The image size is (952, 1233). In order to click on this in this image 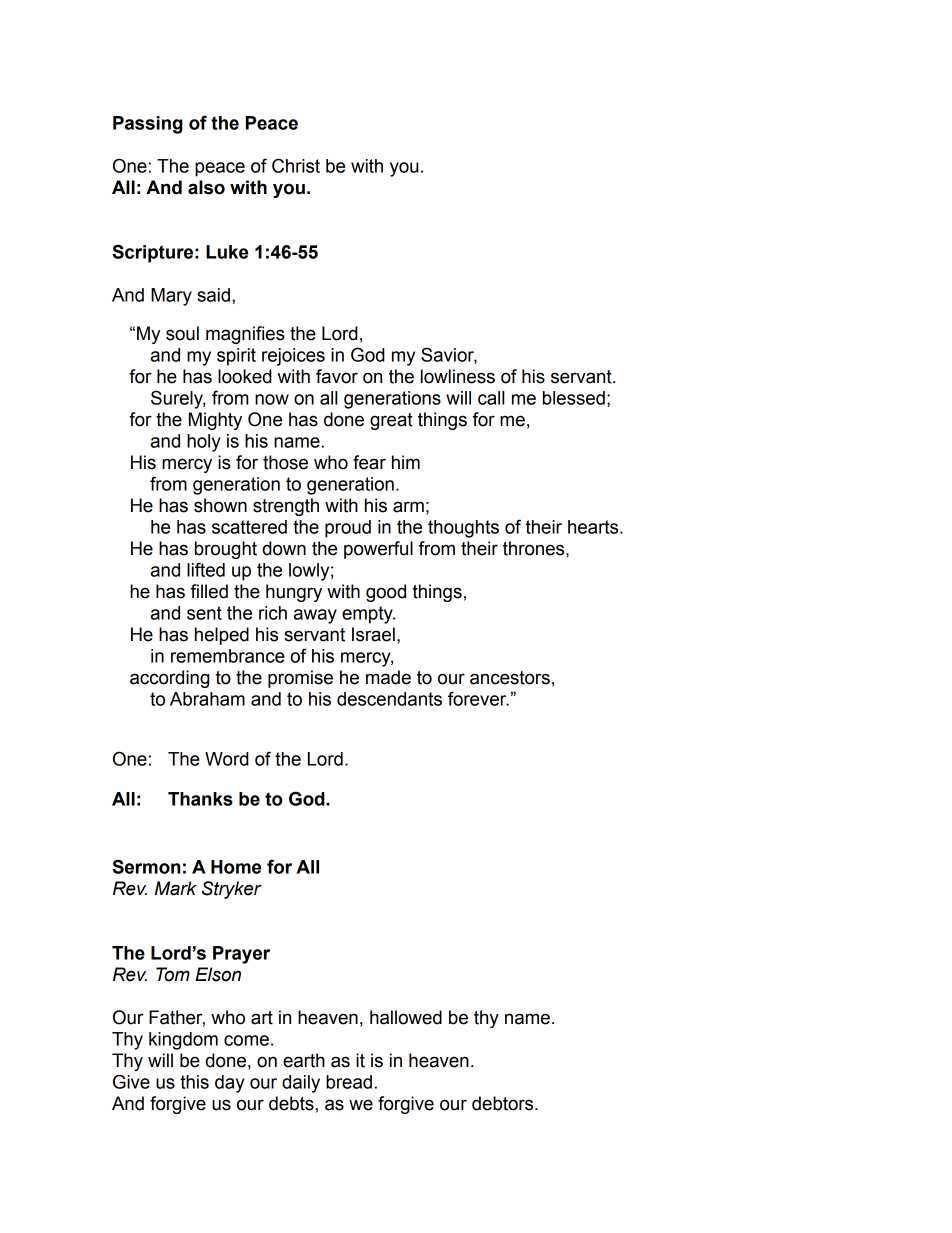, I will do `click(194, 1082)`.
